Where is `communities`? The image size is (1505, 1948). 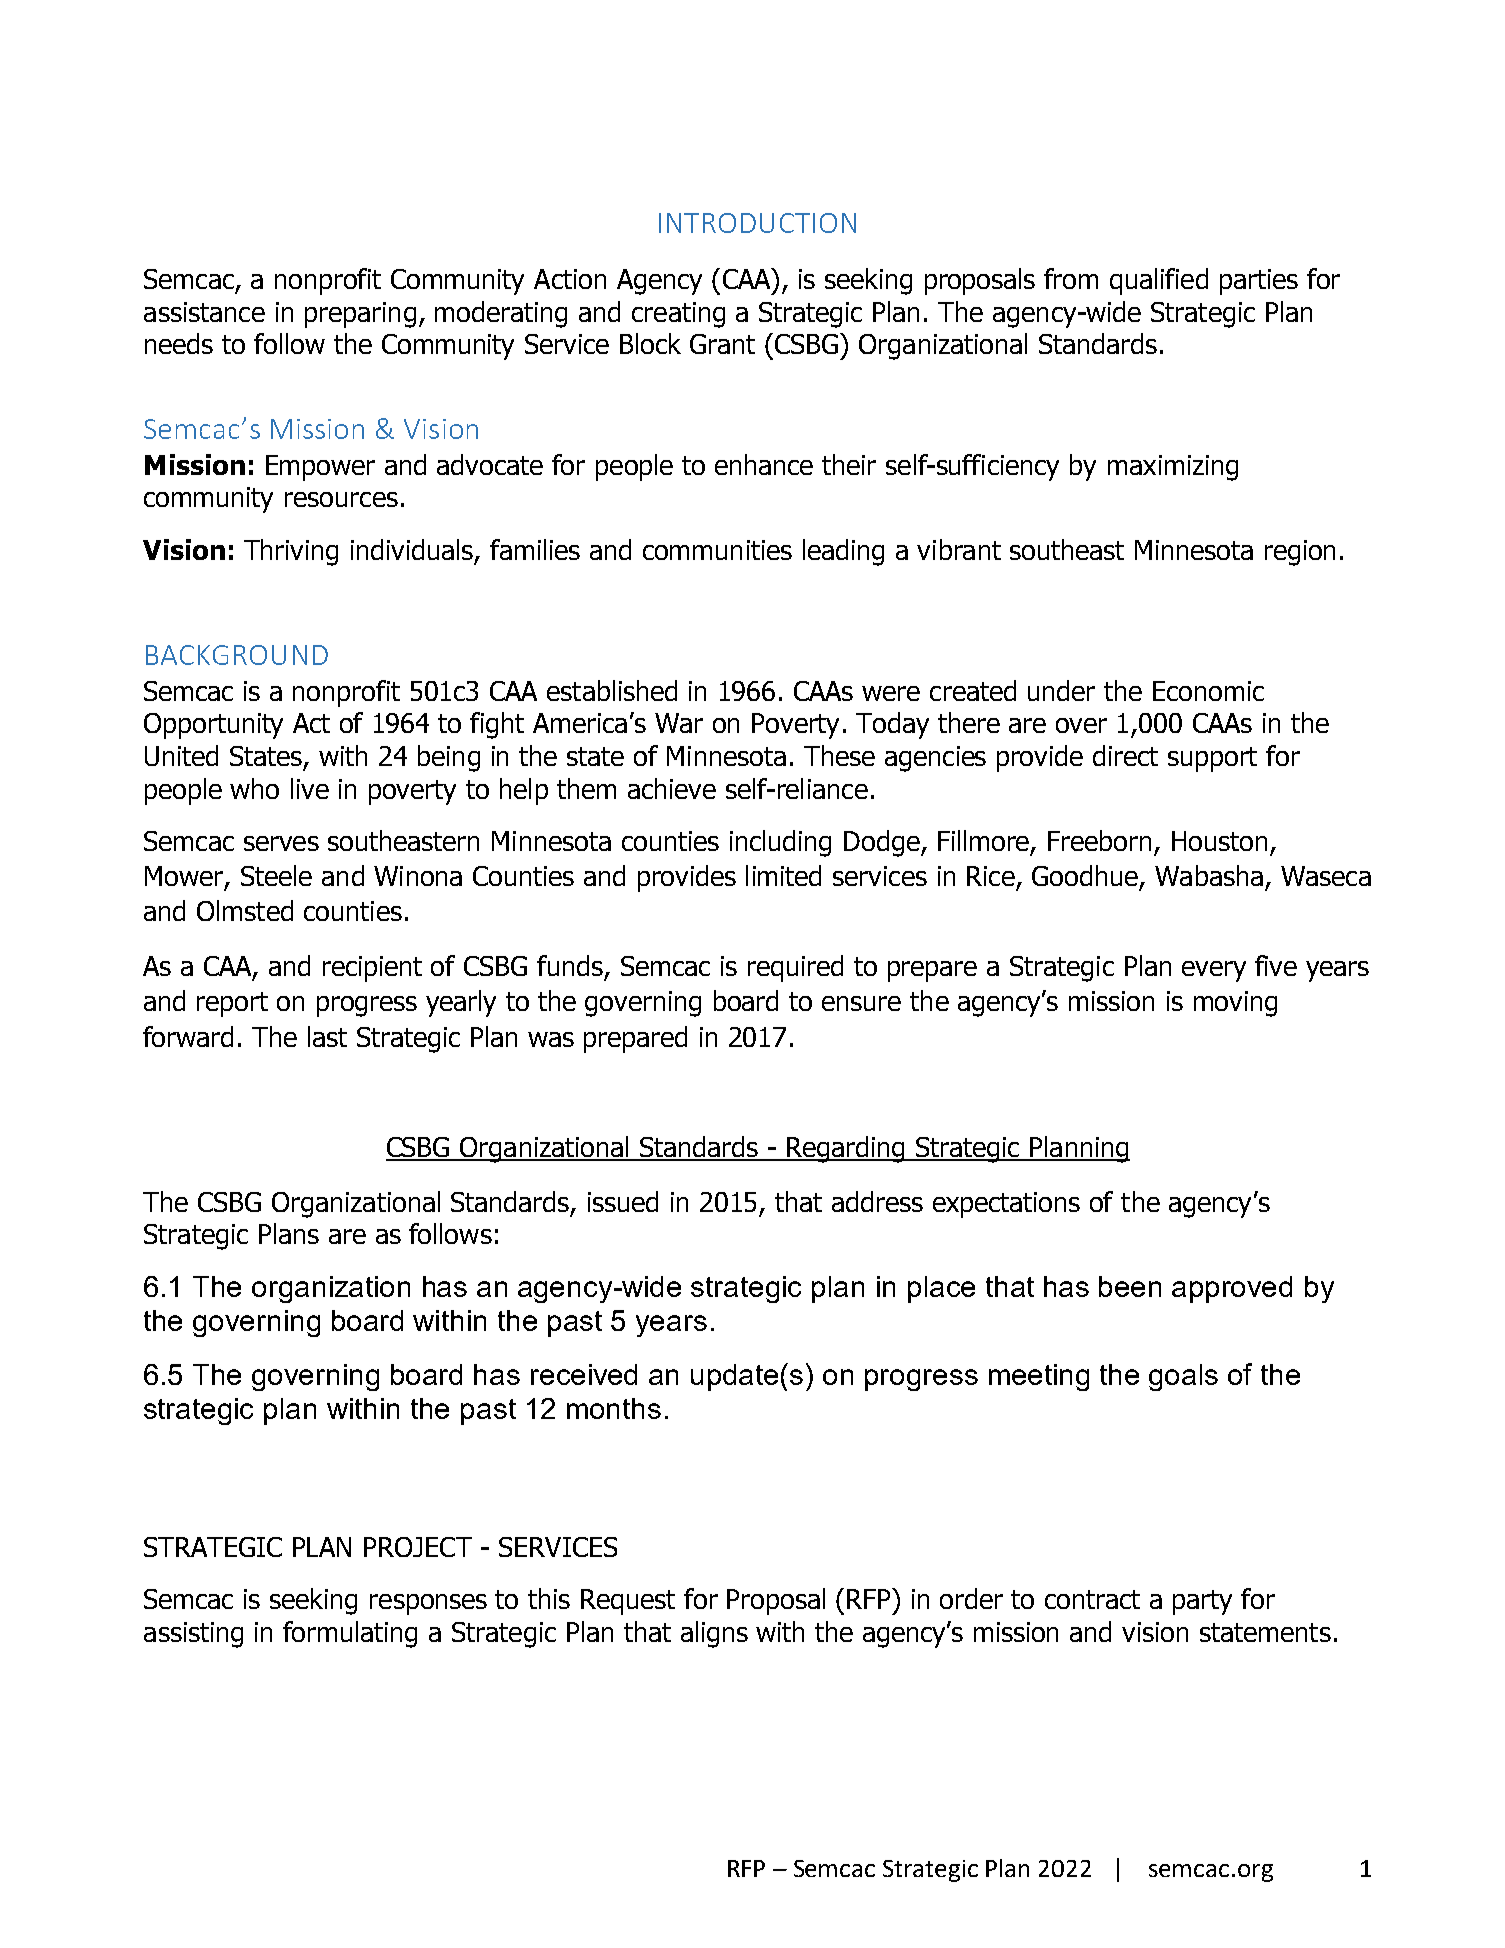
communities is located at coordinates (717, 550).
